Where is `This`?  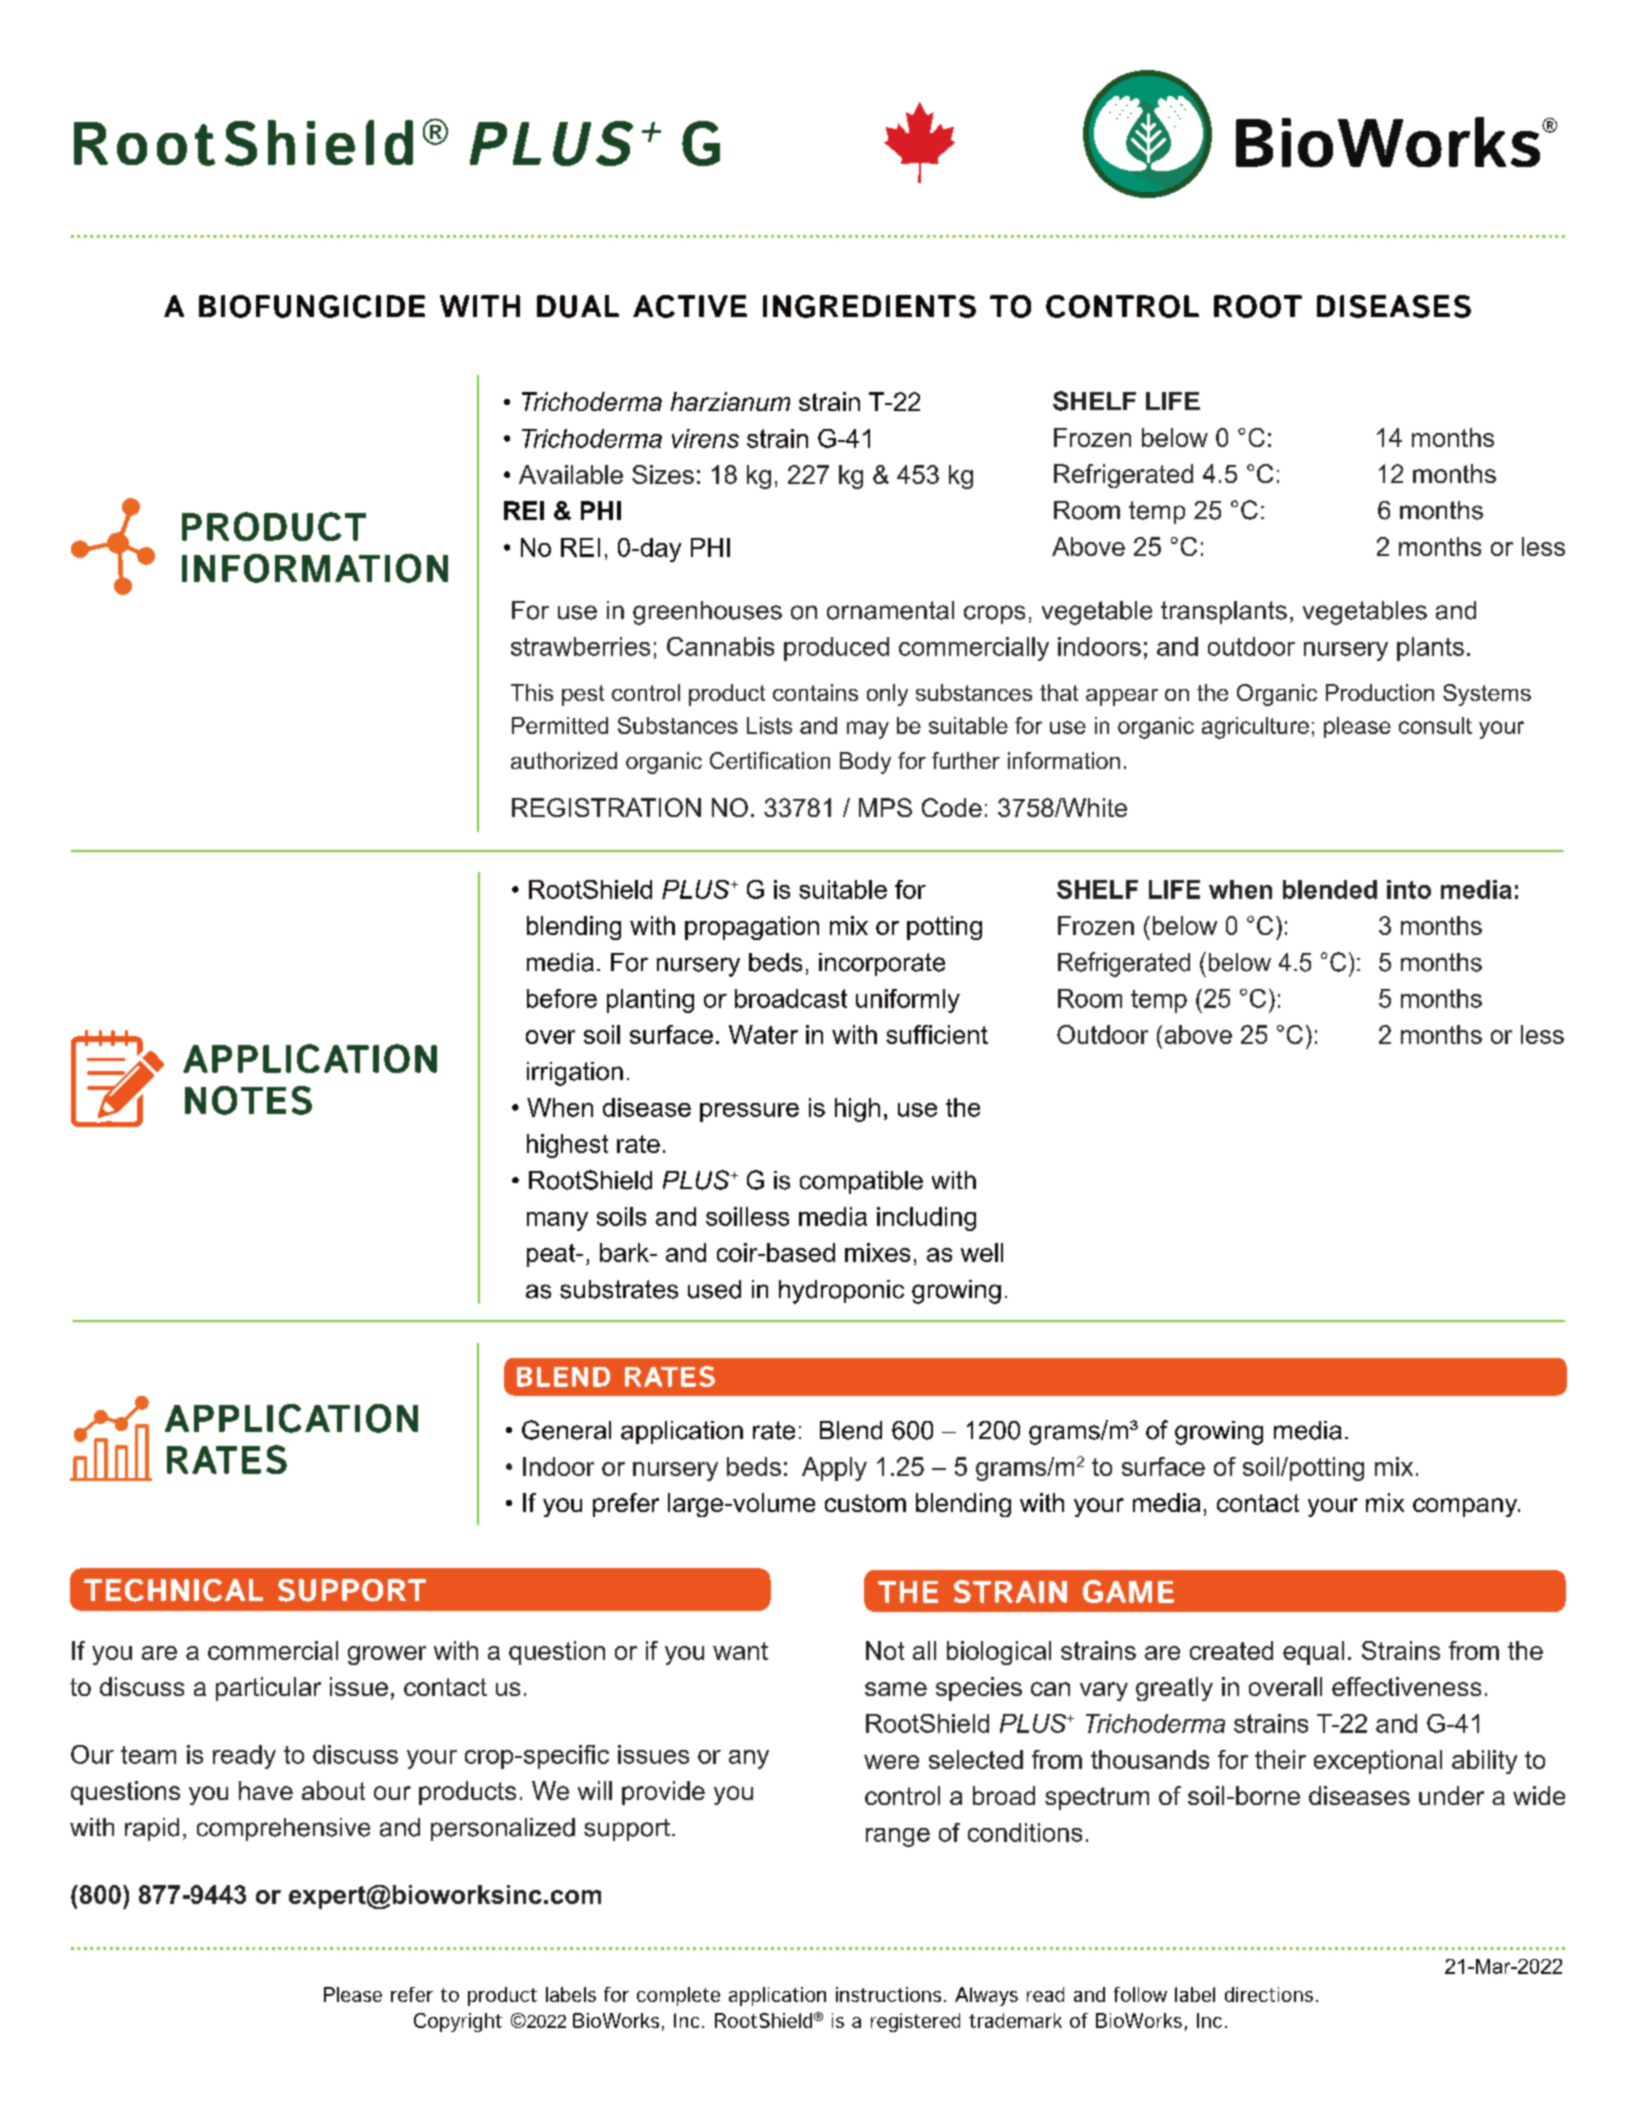 This is located at coordinates (532, 692).
